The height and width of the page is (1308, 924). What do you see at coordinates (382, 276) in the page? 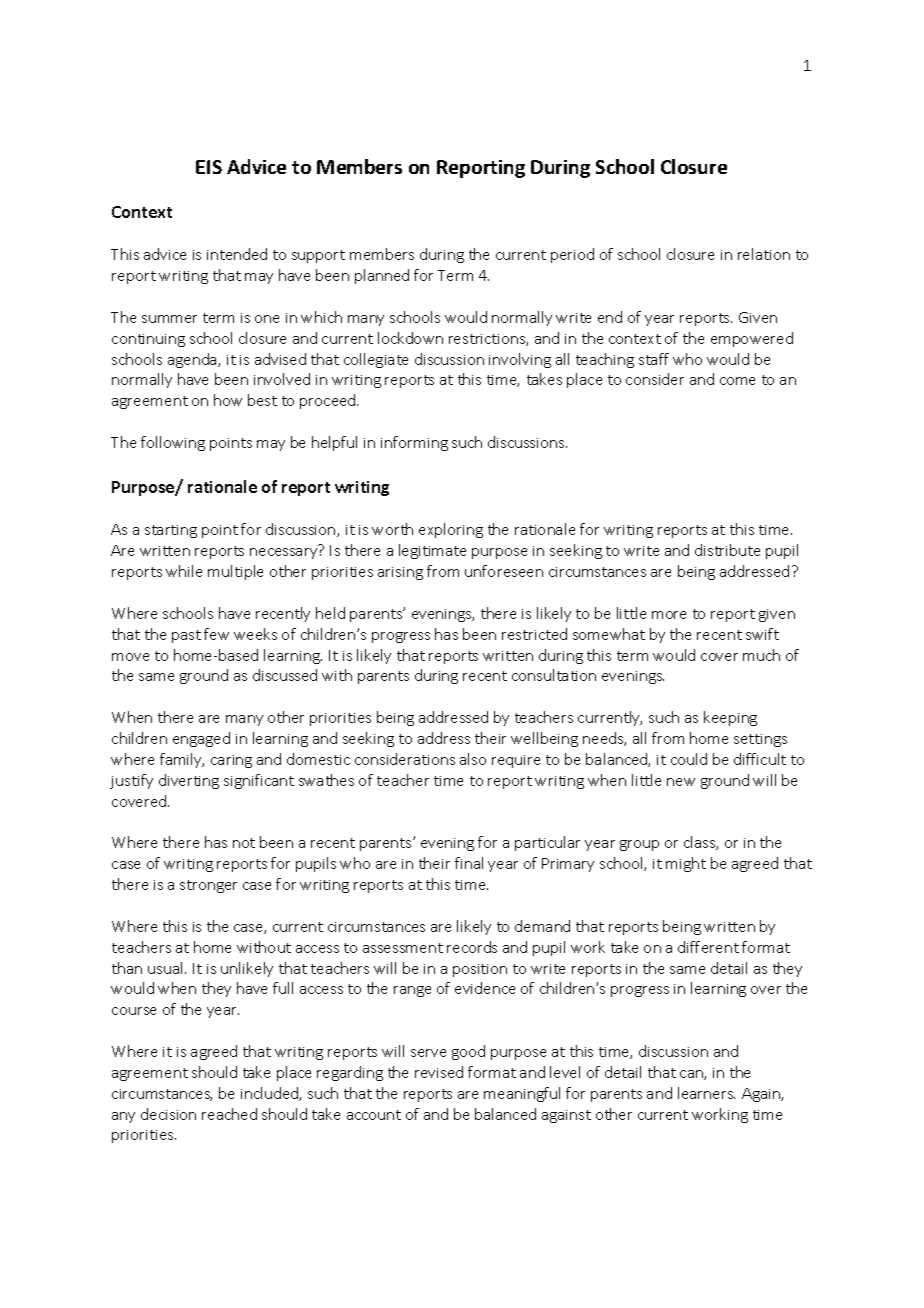
I see `planned` at bounding box center [382, 276].
